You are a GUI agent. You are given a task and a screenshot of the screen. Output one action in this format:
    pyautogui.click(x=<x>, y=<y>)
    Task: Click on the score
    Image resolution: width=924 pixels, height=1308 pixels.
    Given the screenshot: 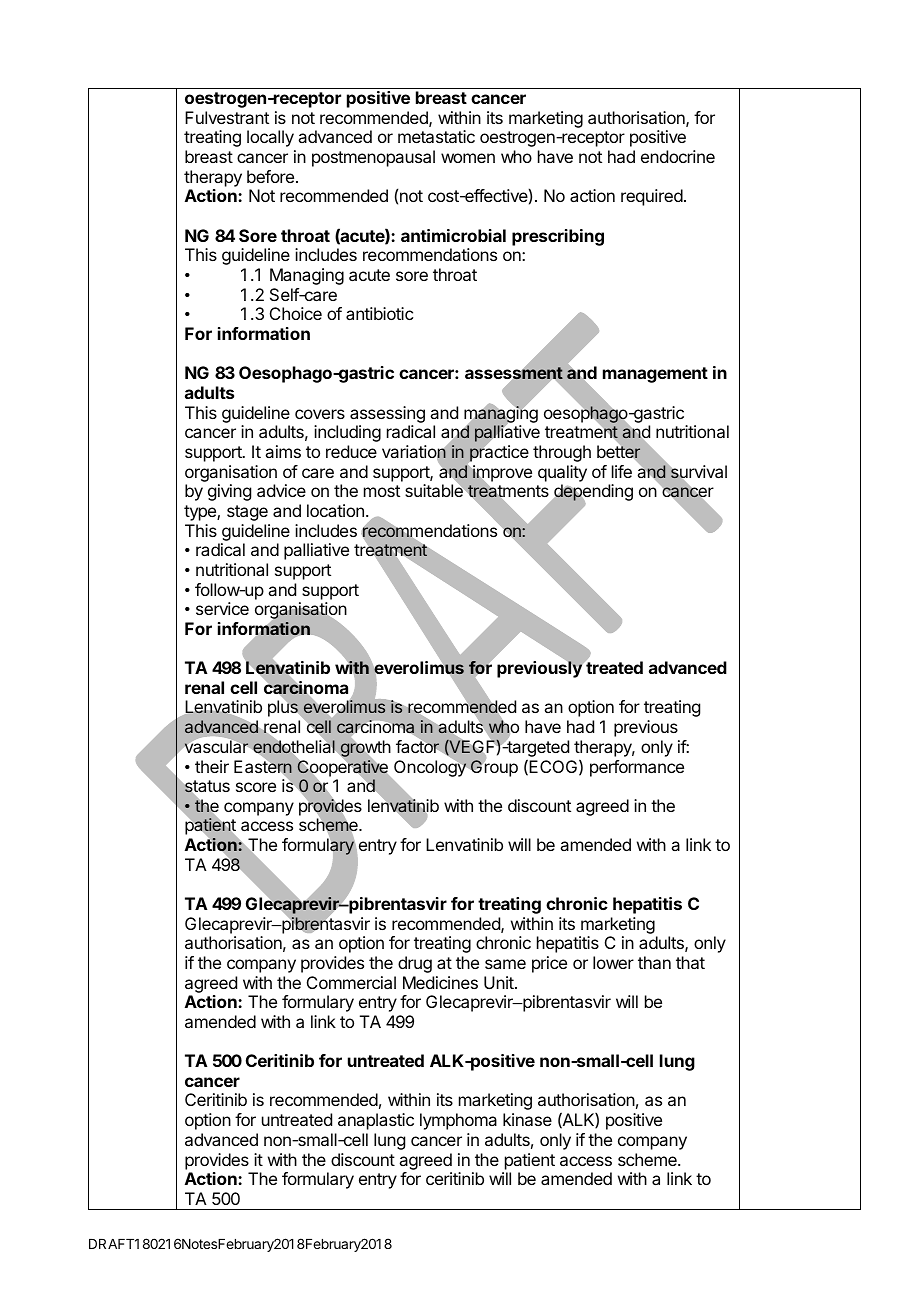 What is the action you would take?
    pyautogui.click(x=256, y=787)
